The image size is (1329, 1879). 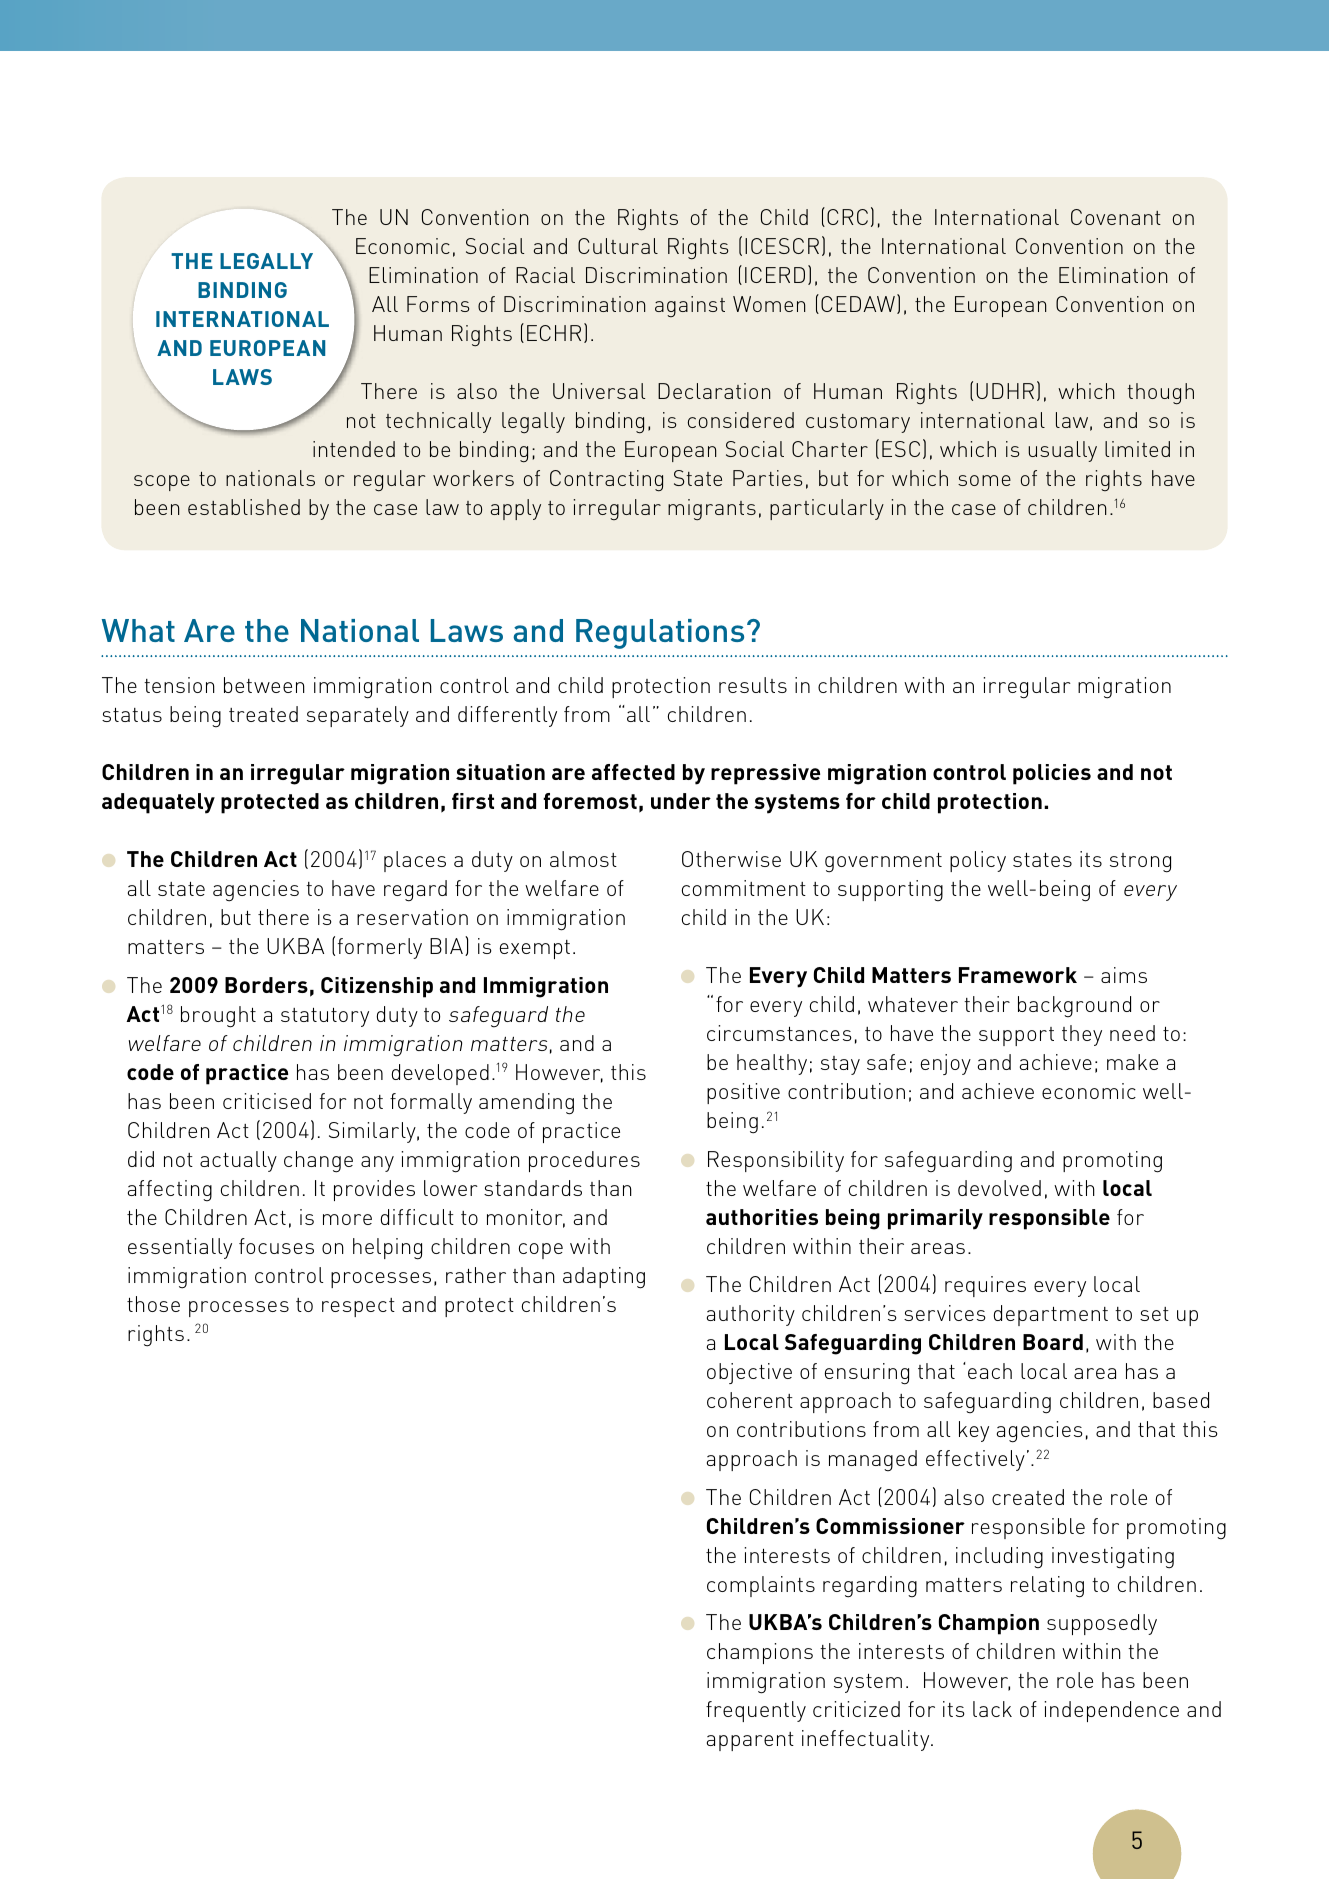 What do you see at coordinates (1018, 975) in the screenshot?
I see `Framework` at bounding box center [1018, 975].
